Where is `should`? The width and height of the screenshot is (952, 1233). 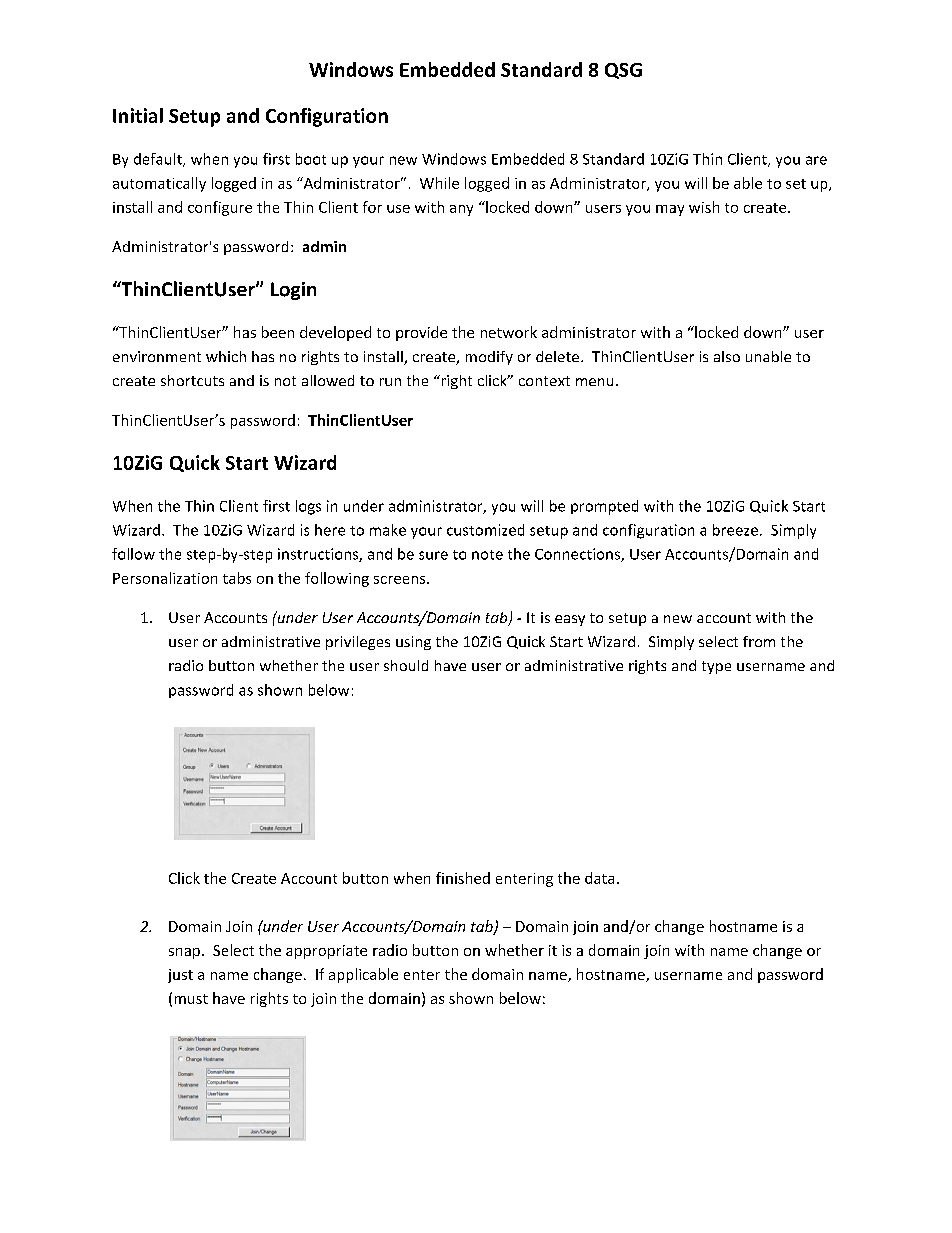
should is located at coordinates (406, 665).
